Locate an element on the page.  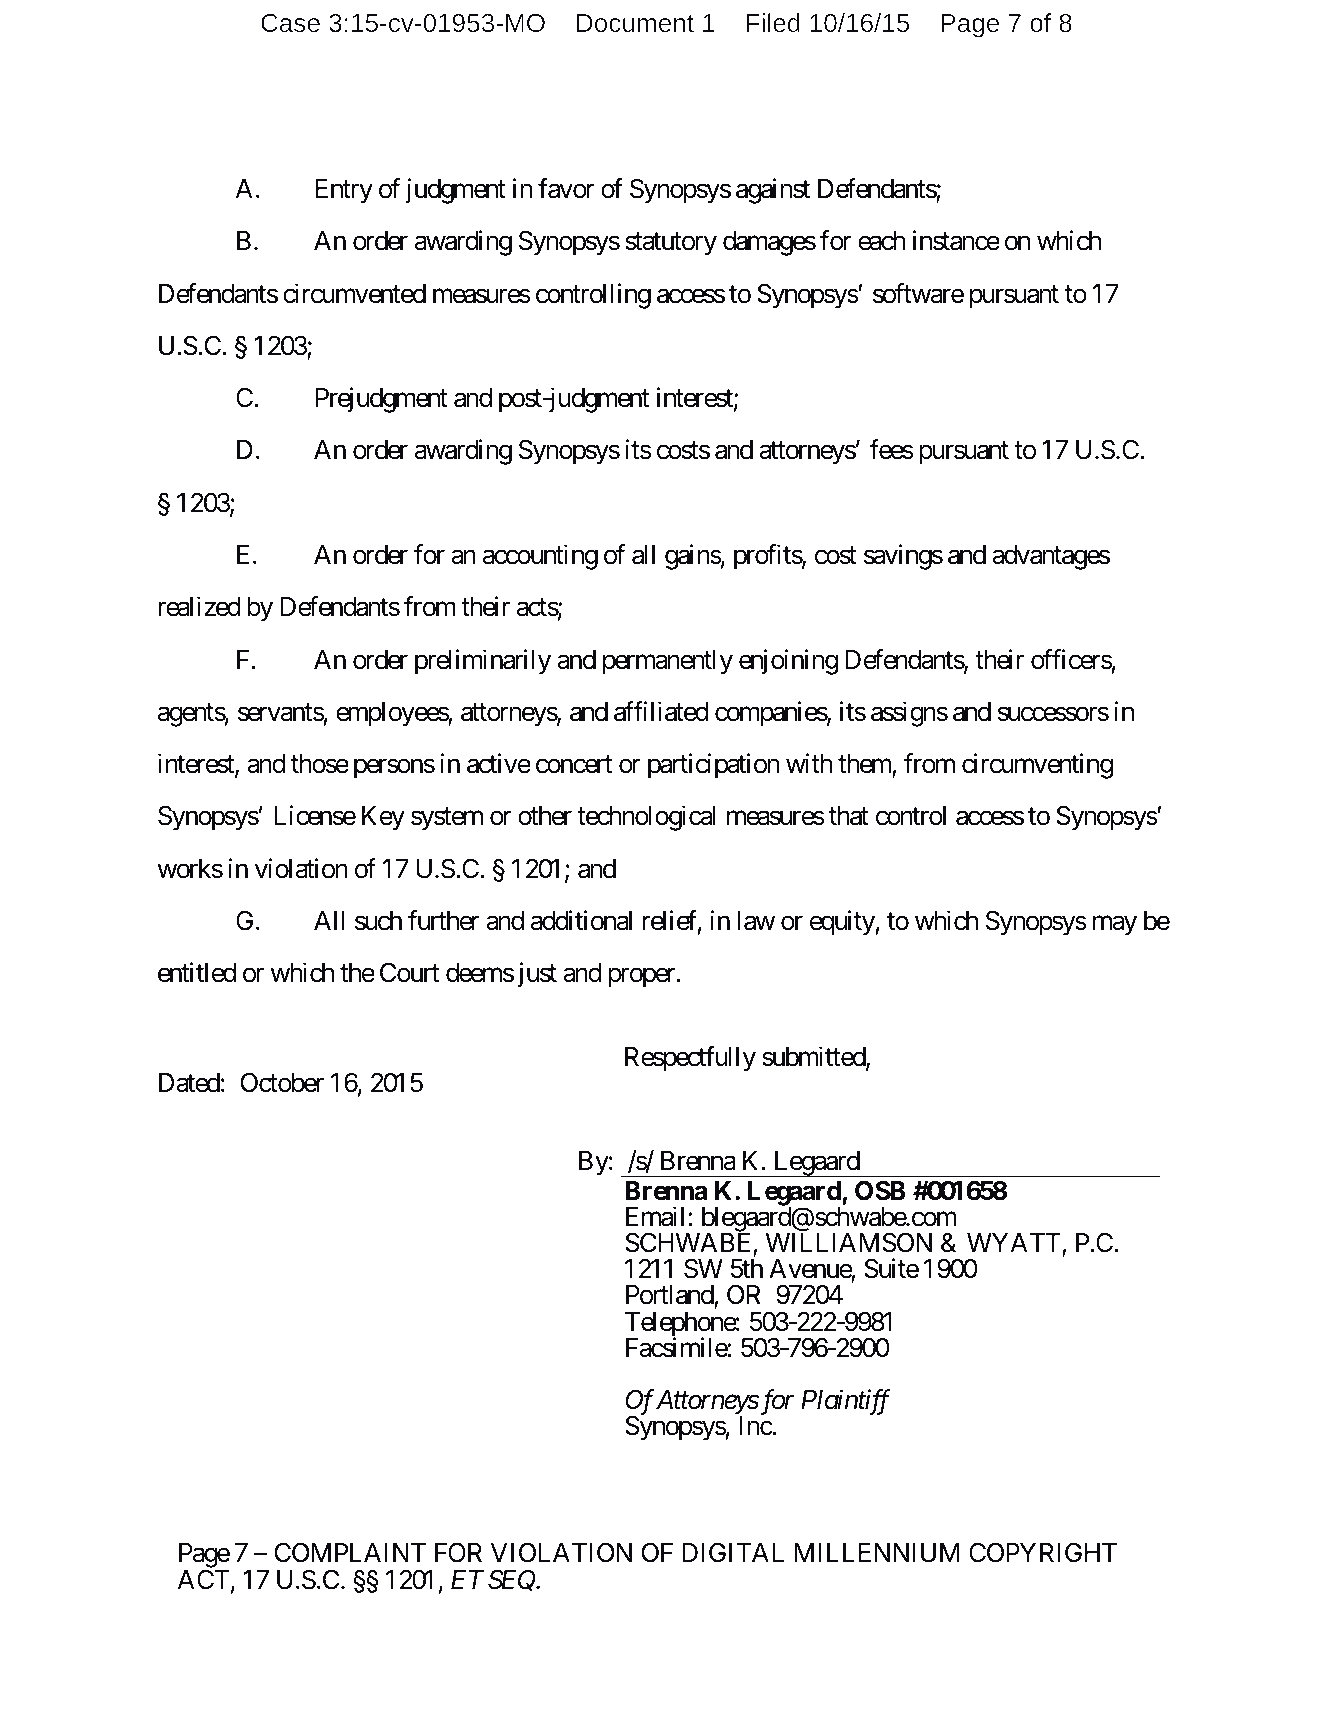
COPYRIGHT is located at coordinates (1043, 1553).
